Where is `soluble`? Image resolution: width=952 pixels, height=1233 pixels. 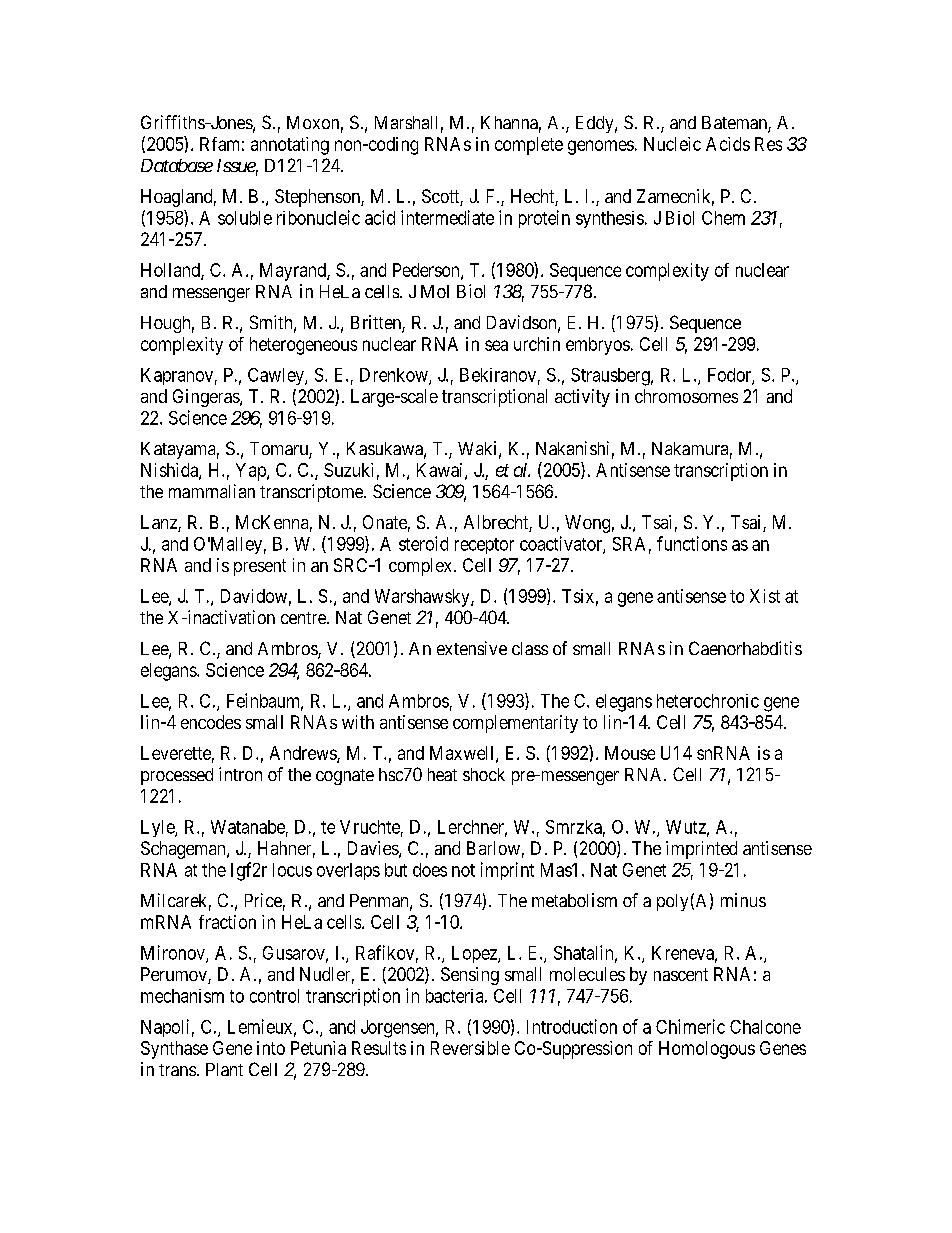 soluble is located at coordinates (245, 218).
